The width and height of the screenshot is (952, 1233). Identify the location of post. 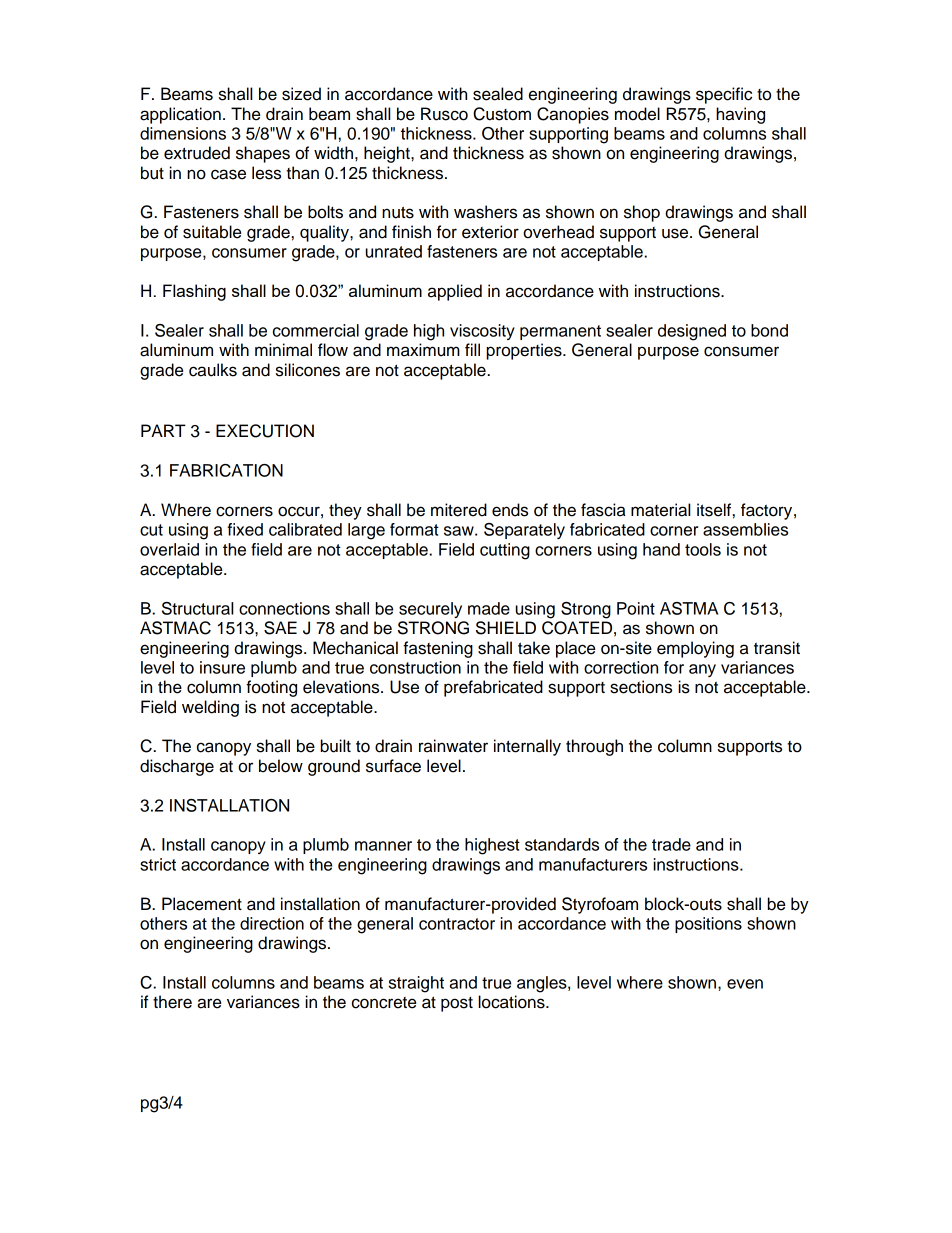
(457, 1004).
